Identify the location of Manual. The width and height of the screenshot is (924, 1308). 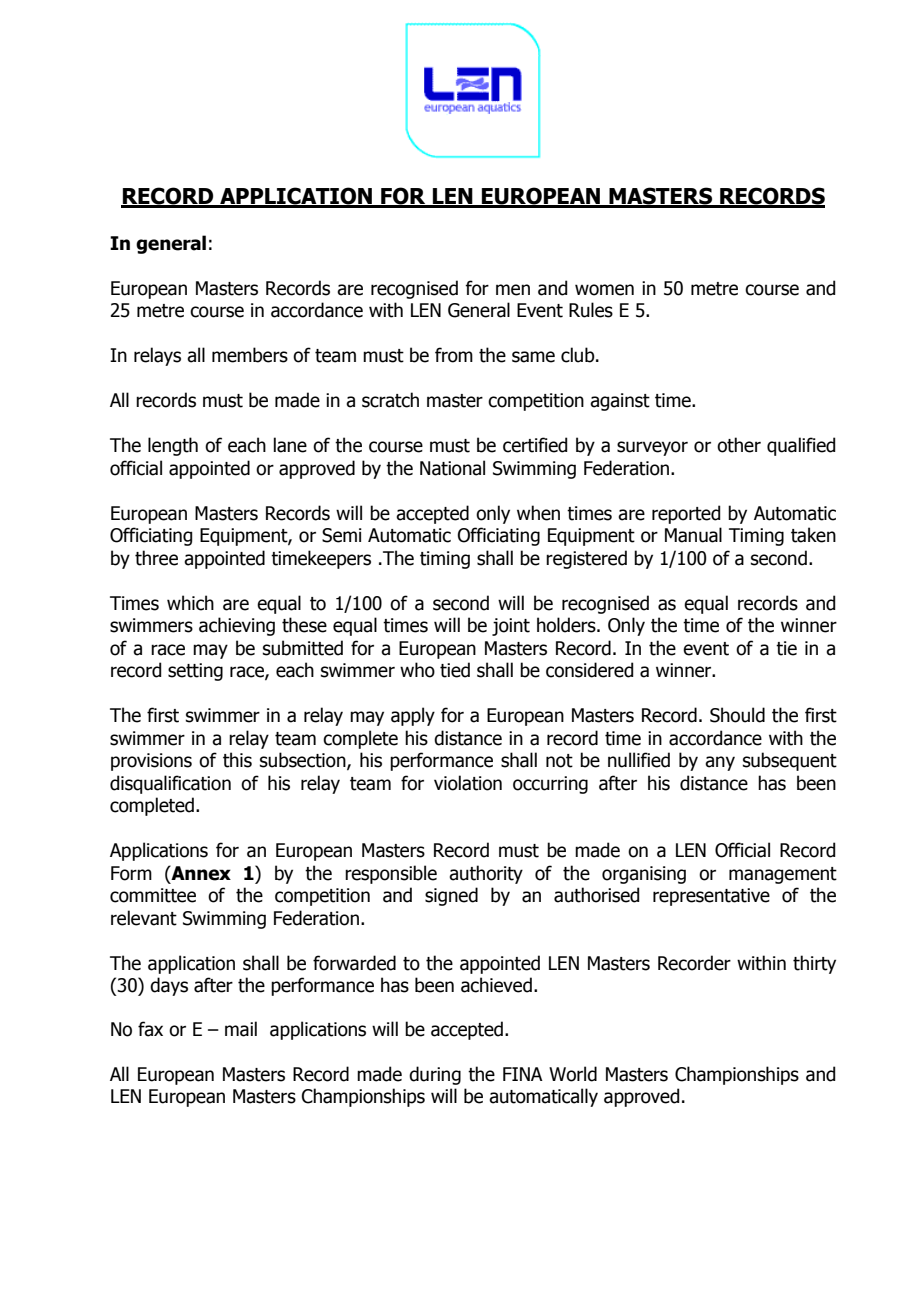
(693, 535).
